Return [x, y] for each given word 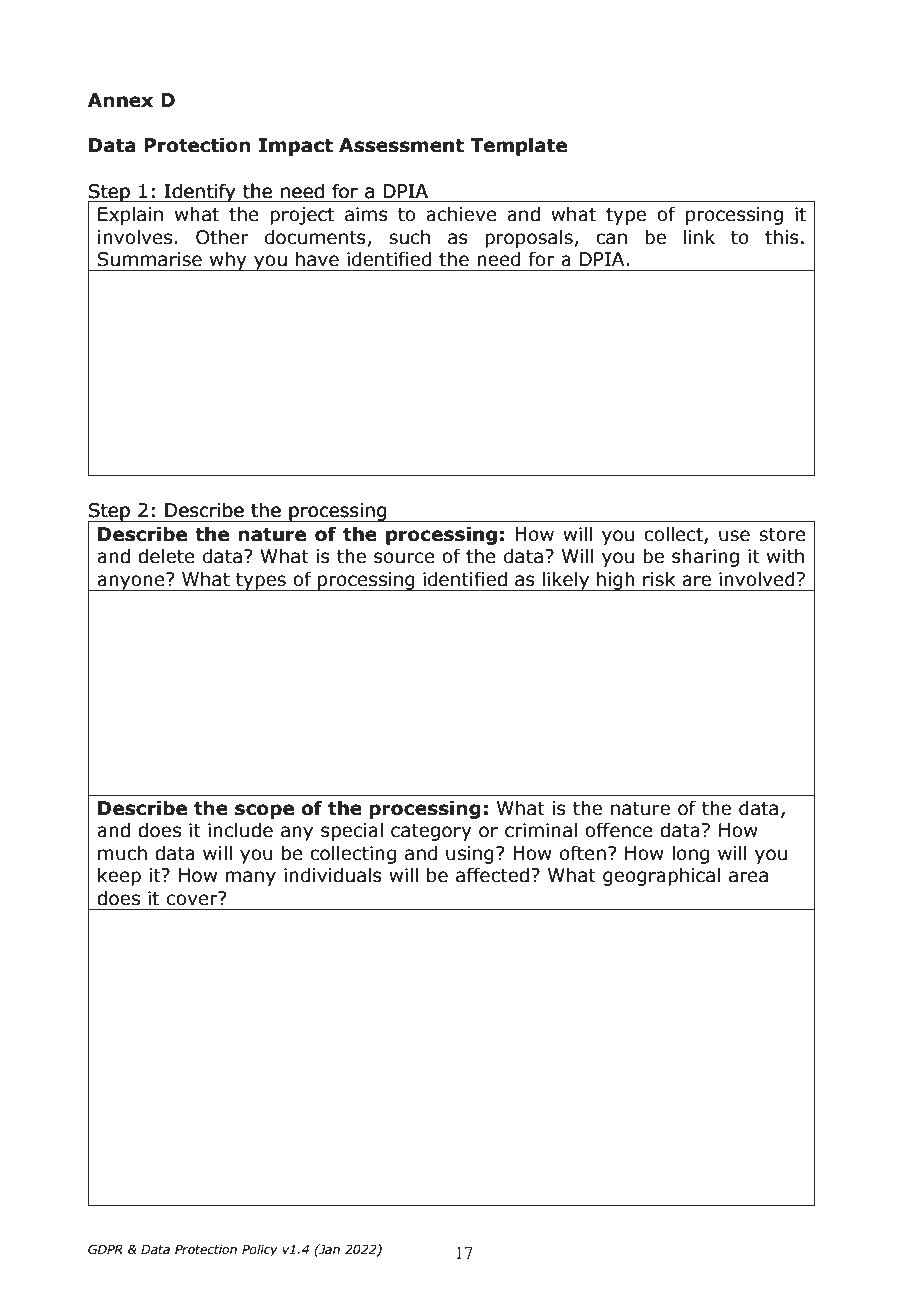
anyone [131, 582]
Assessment [401, 145]
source [404, 558]
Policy [260, 1250]
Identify [200, 192]
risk [659, 579]
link [699, 236]
